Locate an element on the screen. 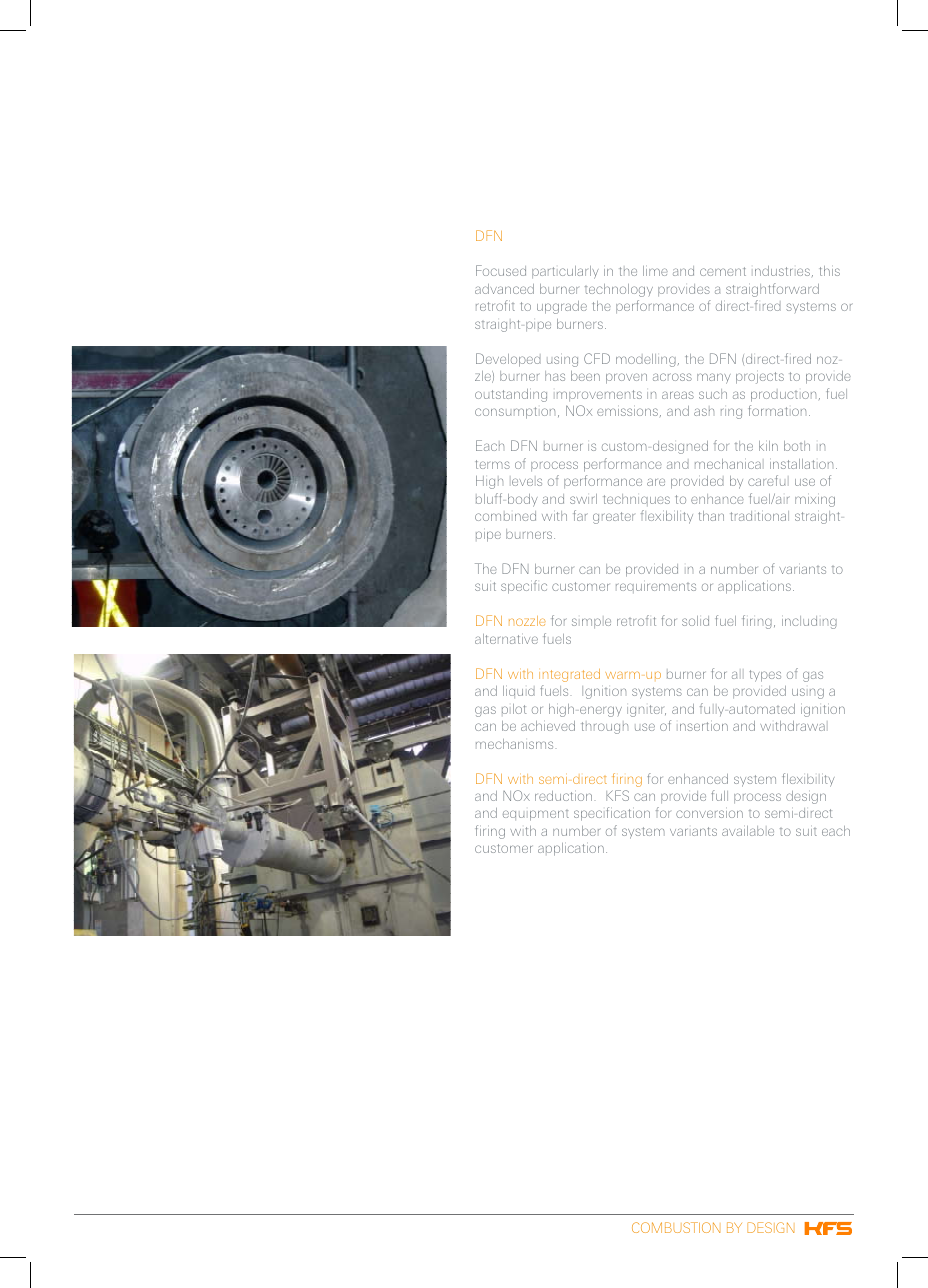  industries is located at coordinates (782, 271).
